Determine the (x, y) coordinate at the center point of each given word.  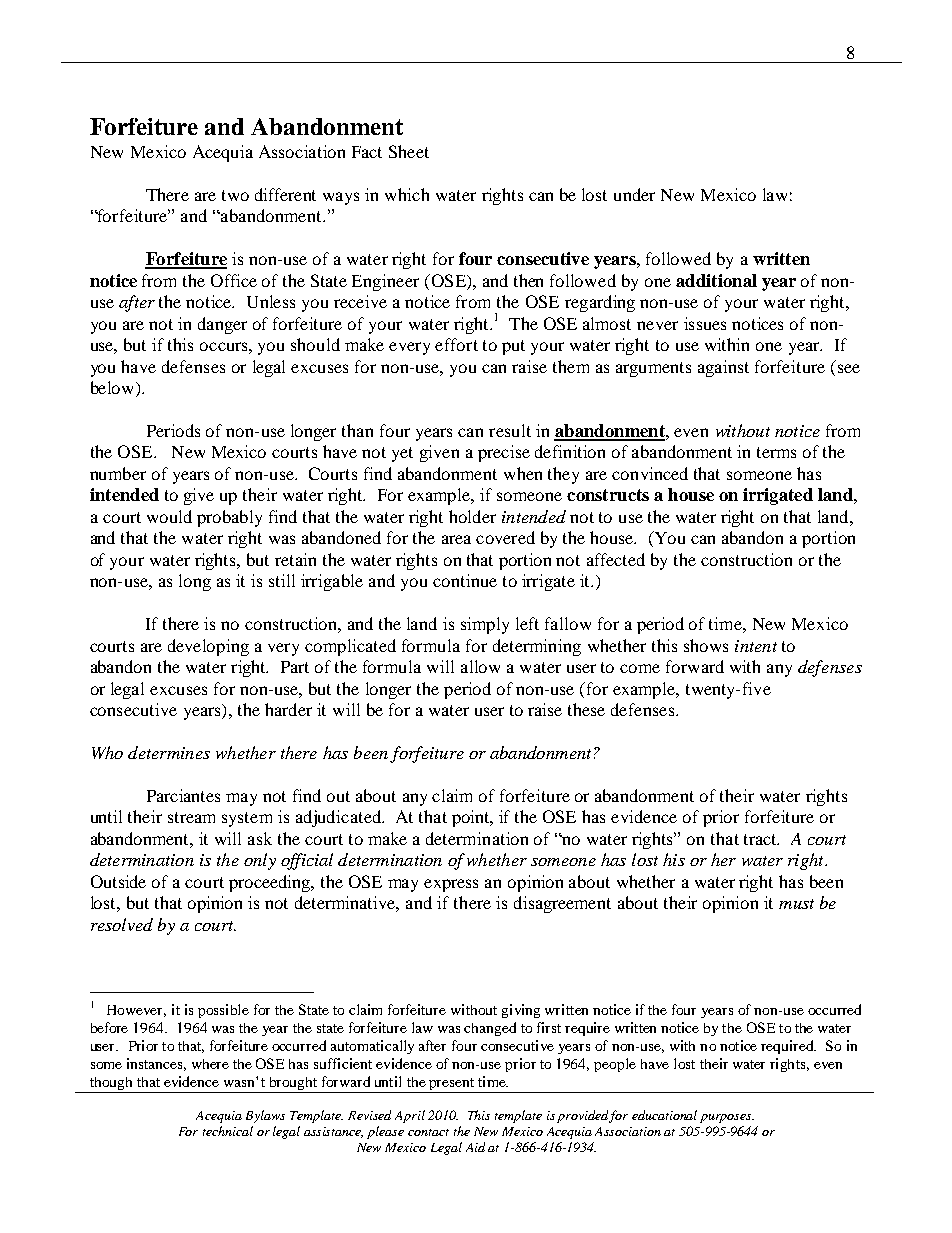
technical (228, 1131)
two (235, 195)
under (634, 194)
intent (756, 646)
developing (208, 647)
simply (485, 625)
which (407, 194)
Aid (475, 1147)
